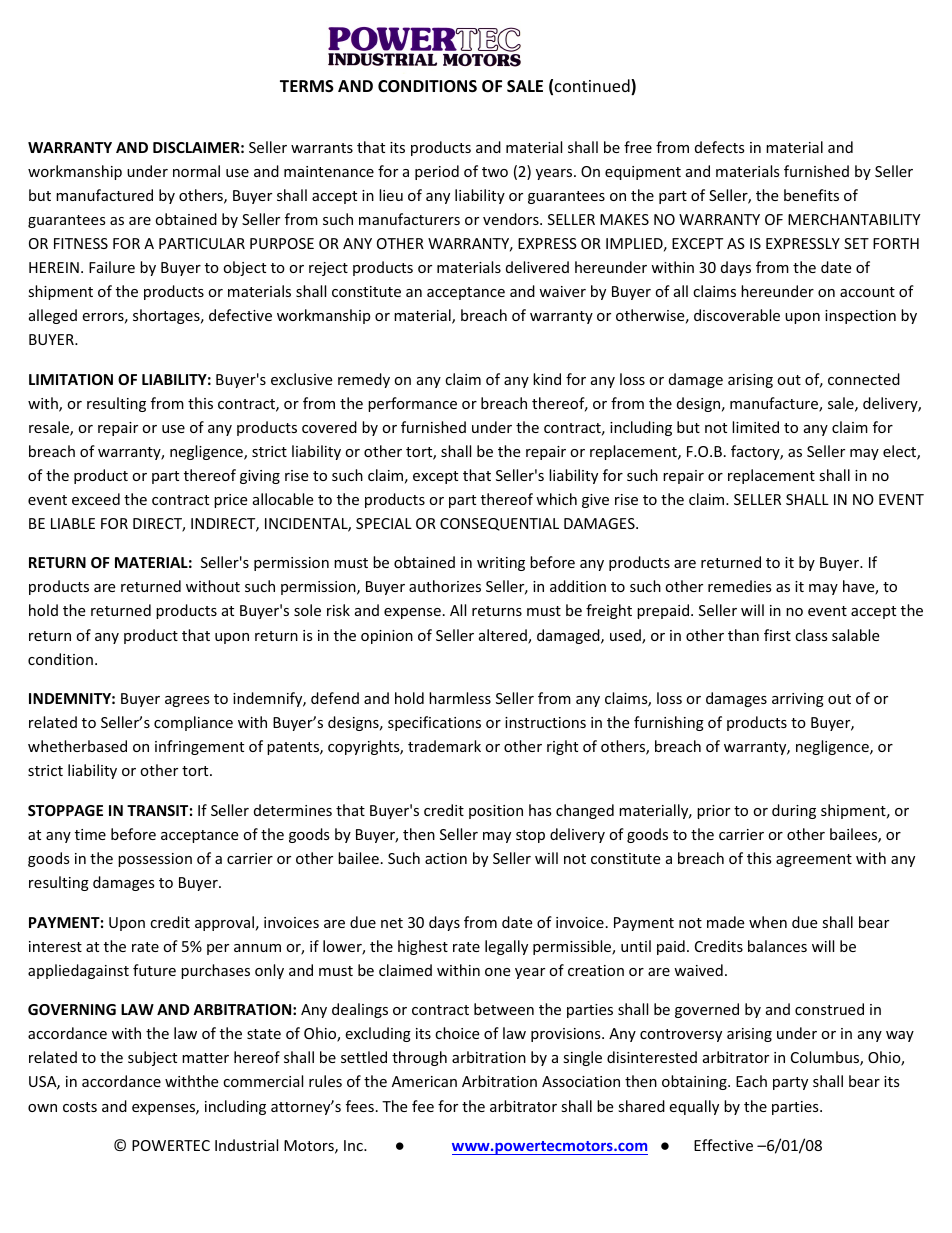  What do you see at coordinates (794, 811) in the screenshot?
I see `during` at bounding box center [794, 811].
